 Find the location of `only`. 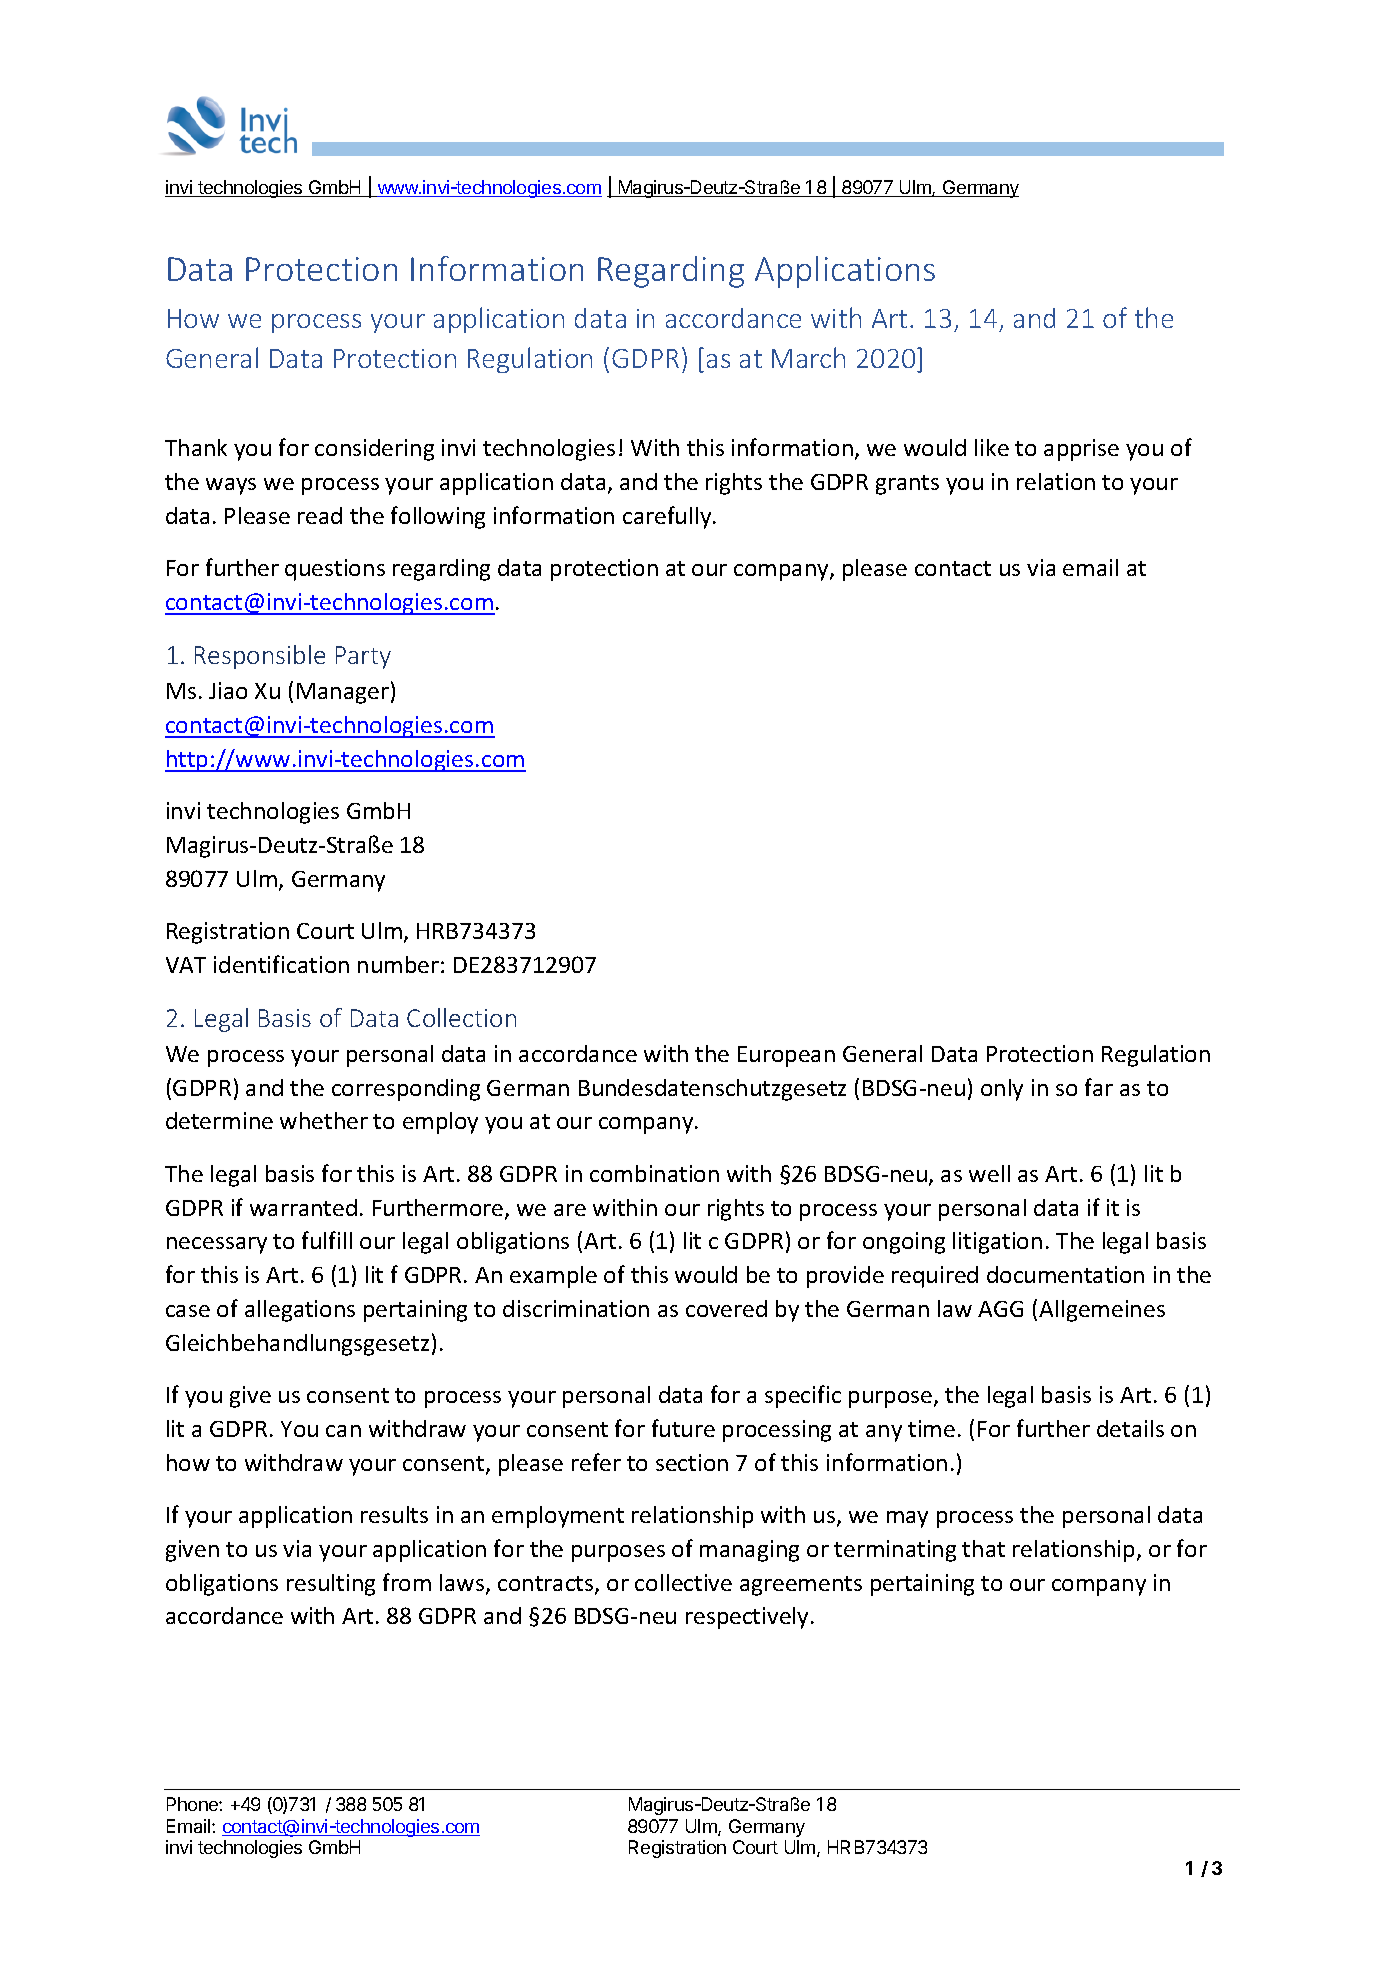

only is located at coordinates (1002, 1090).
